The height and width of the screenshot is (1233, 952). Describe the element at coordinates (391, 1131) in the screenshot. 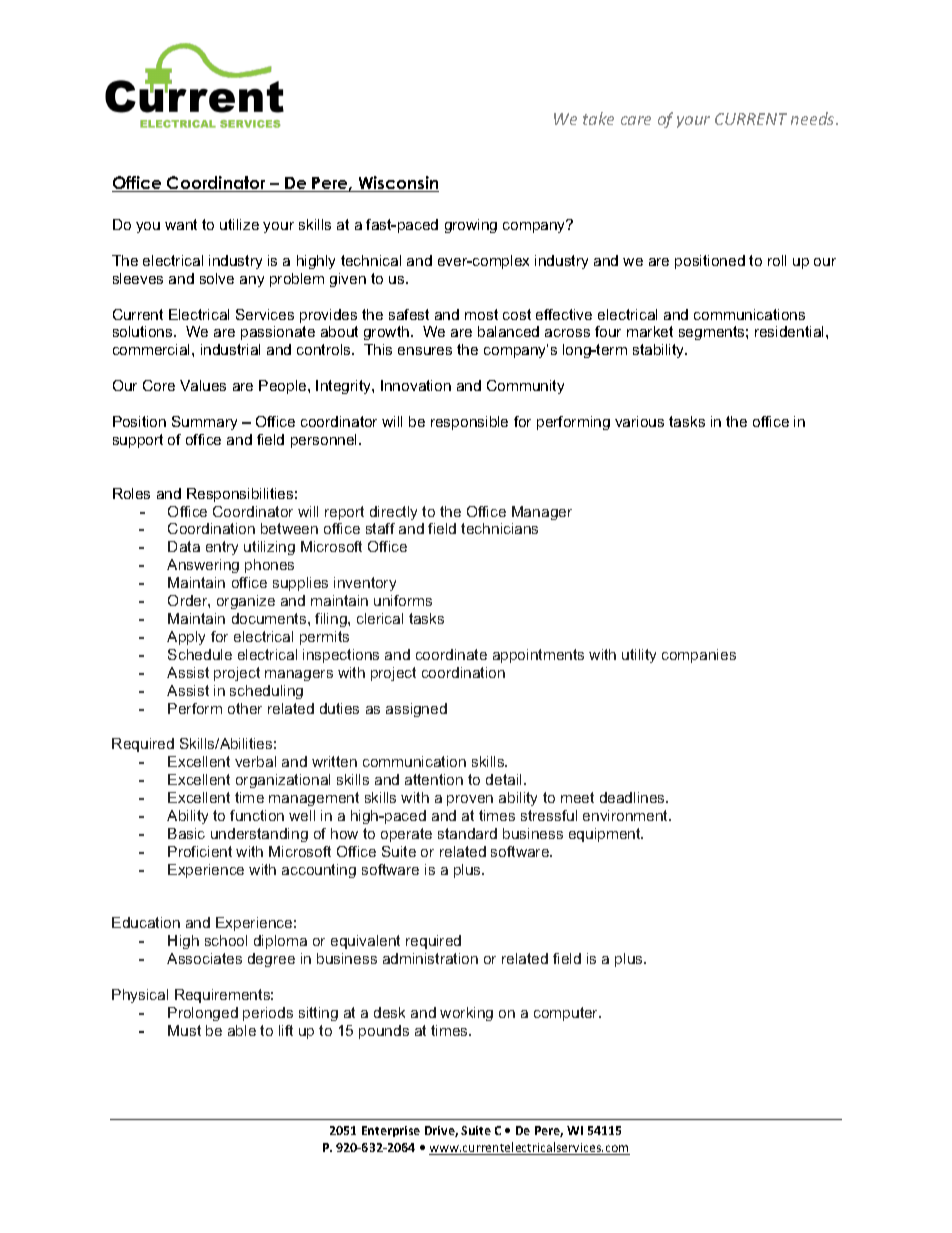

I see `Enterprise` at that location.
